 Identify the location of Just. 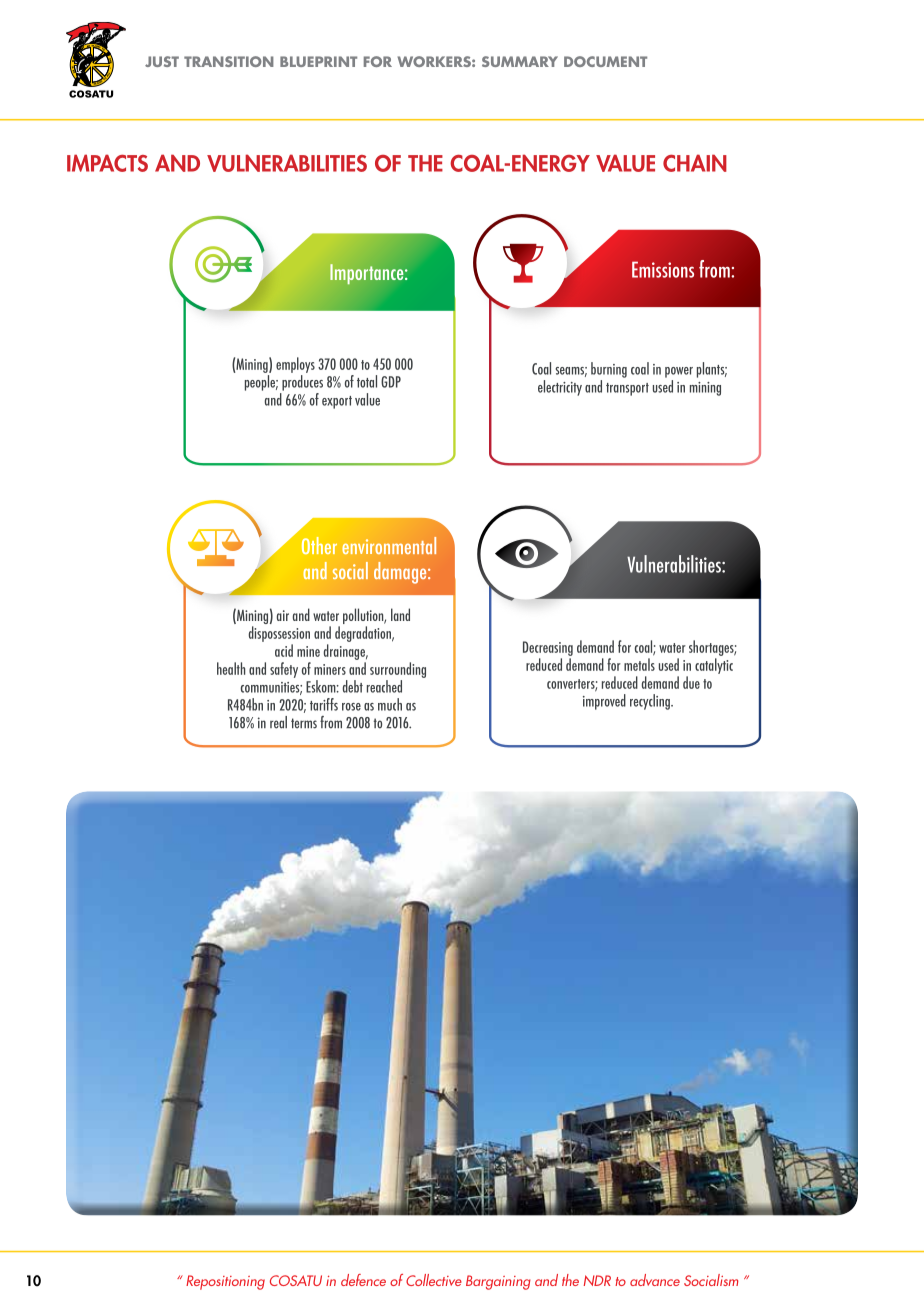
(162, 61).
